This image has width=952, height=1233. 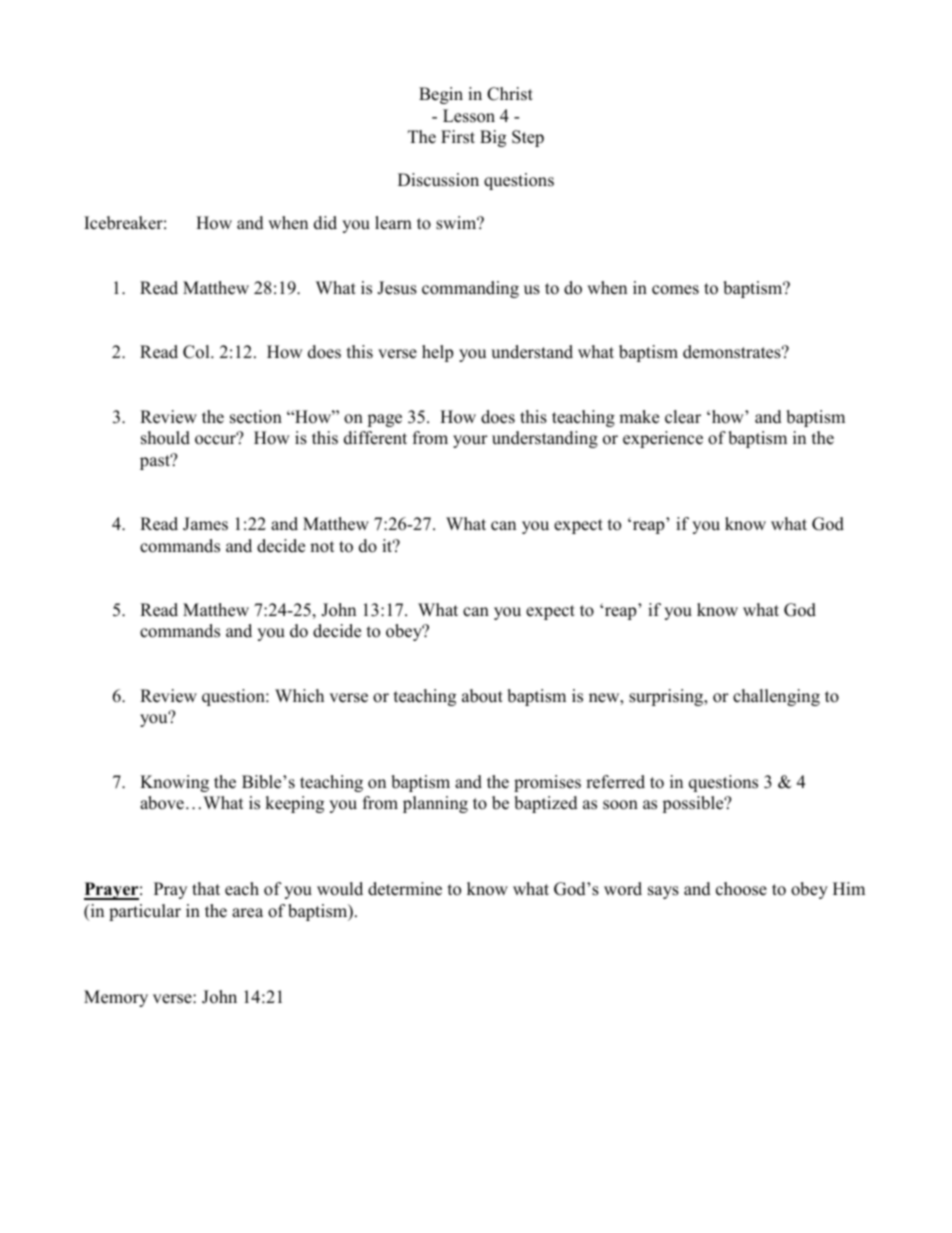 I want to click on not, so click(x=322, y=547).
